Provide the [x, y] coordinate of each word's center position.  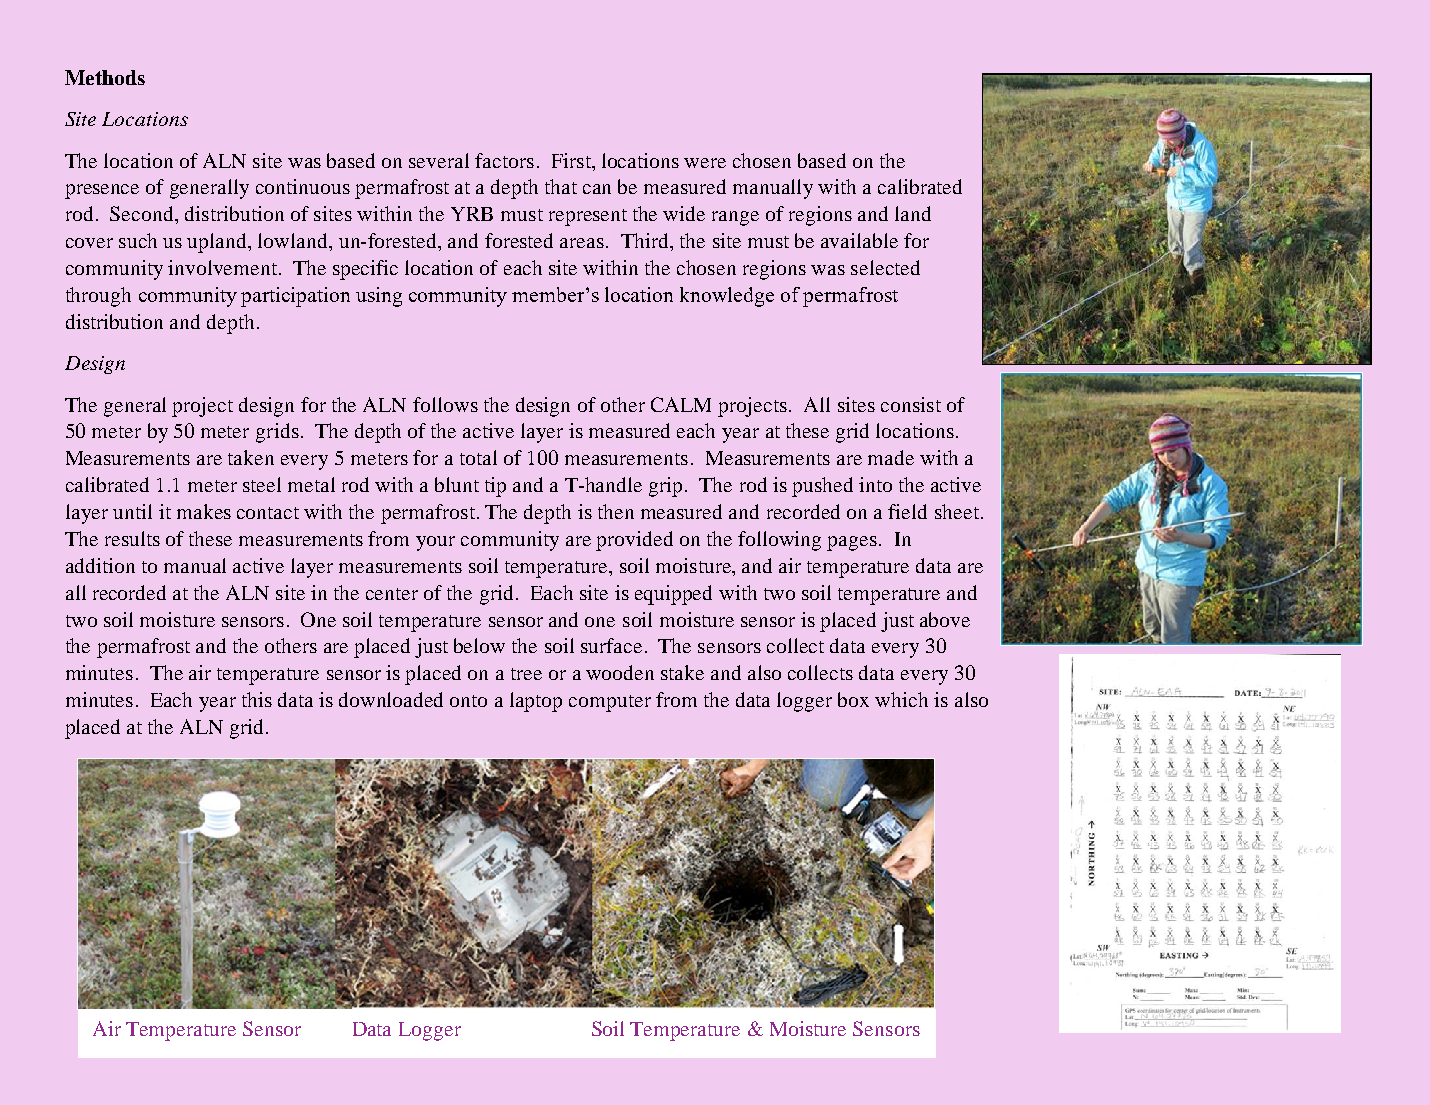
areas [582, 243]
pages [852, 543]
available [859, 240]
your [435, 543]
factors [504, 160]
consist [911, 404]
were [705, 163]
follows [445, 404]
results [132, 538]
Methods [105, 77]
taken [251, 457]
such [138, 240]
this [257, 699]
